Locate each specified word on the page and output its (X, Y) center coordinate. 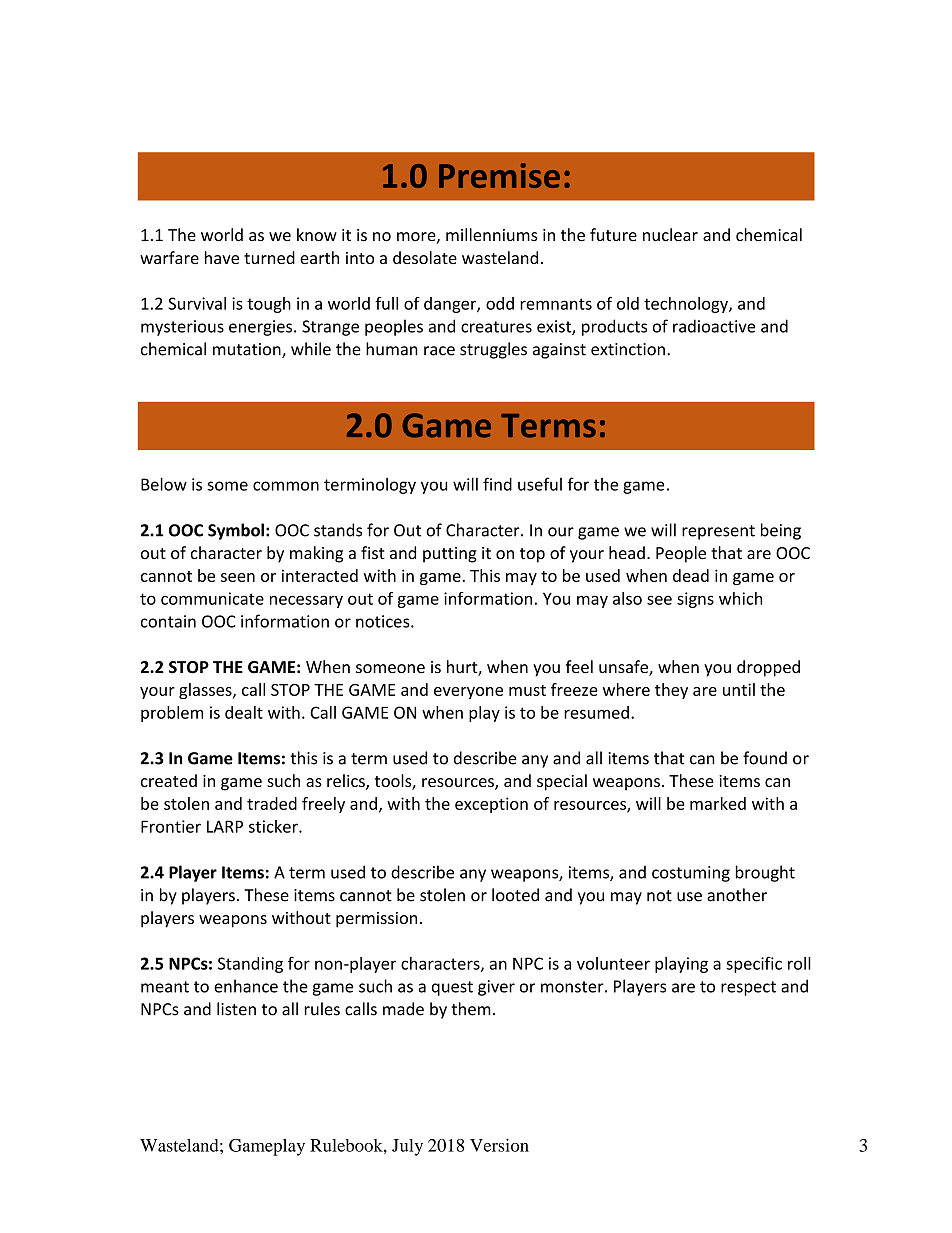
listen (236, 1009)
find (497, 484)
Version (499, 1145)
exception (491, 805)
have (222, 257)
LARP (225, 826)
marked (718, 803)
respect (748, 988)
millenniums (491, 234)
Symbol (236, 531)
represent (718, 532)
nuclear (670, 235)
